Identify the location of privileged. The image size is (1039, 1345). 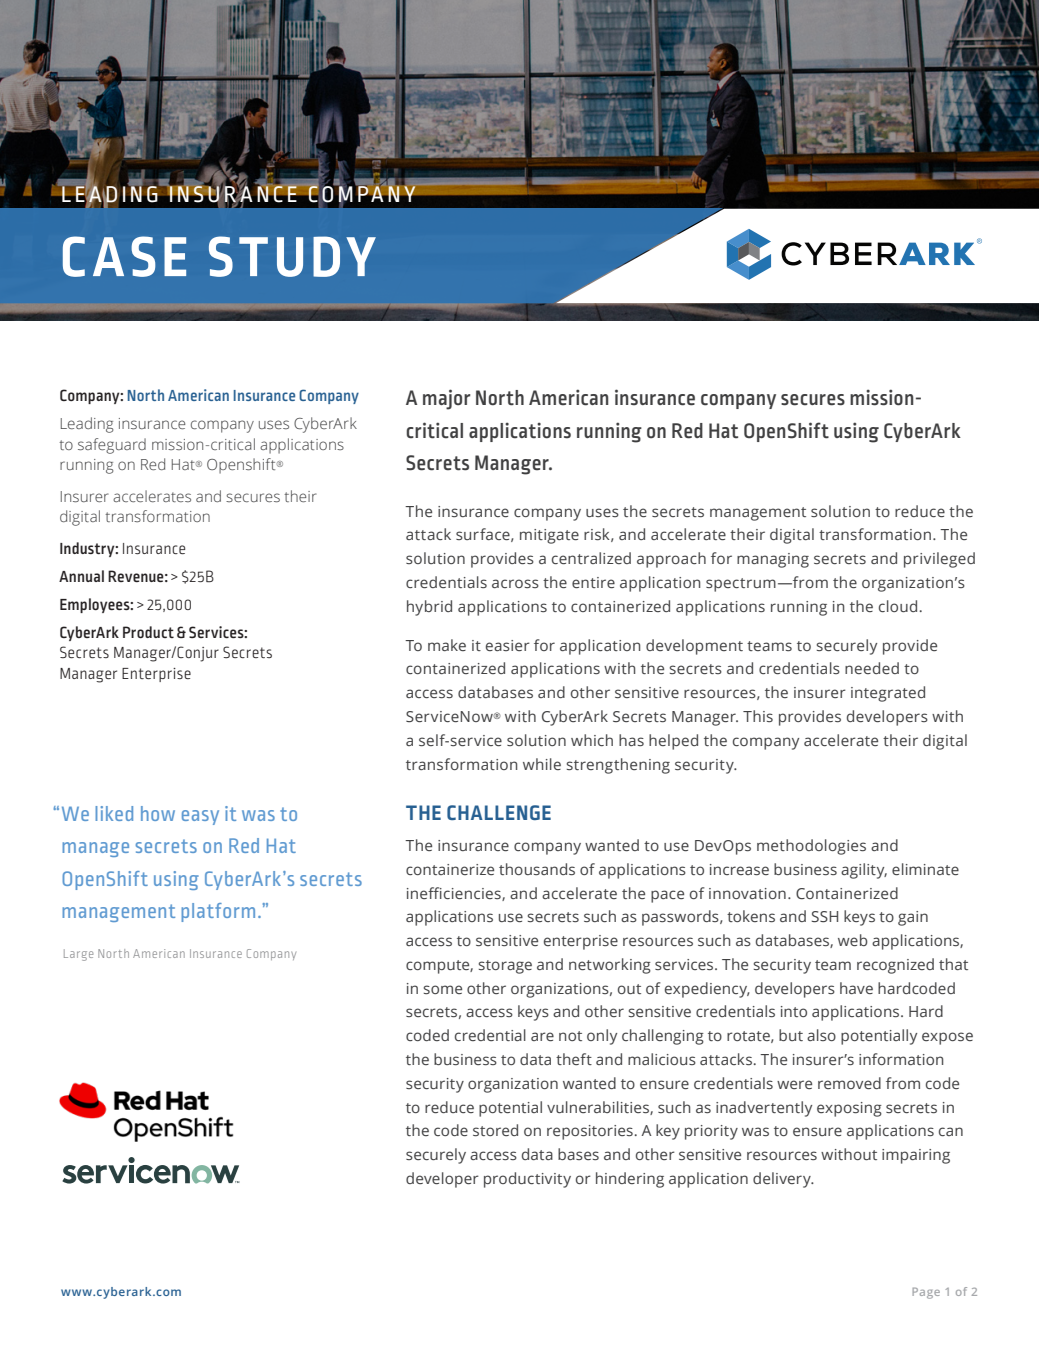
(939, 560).
